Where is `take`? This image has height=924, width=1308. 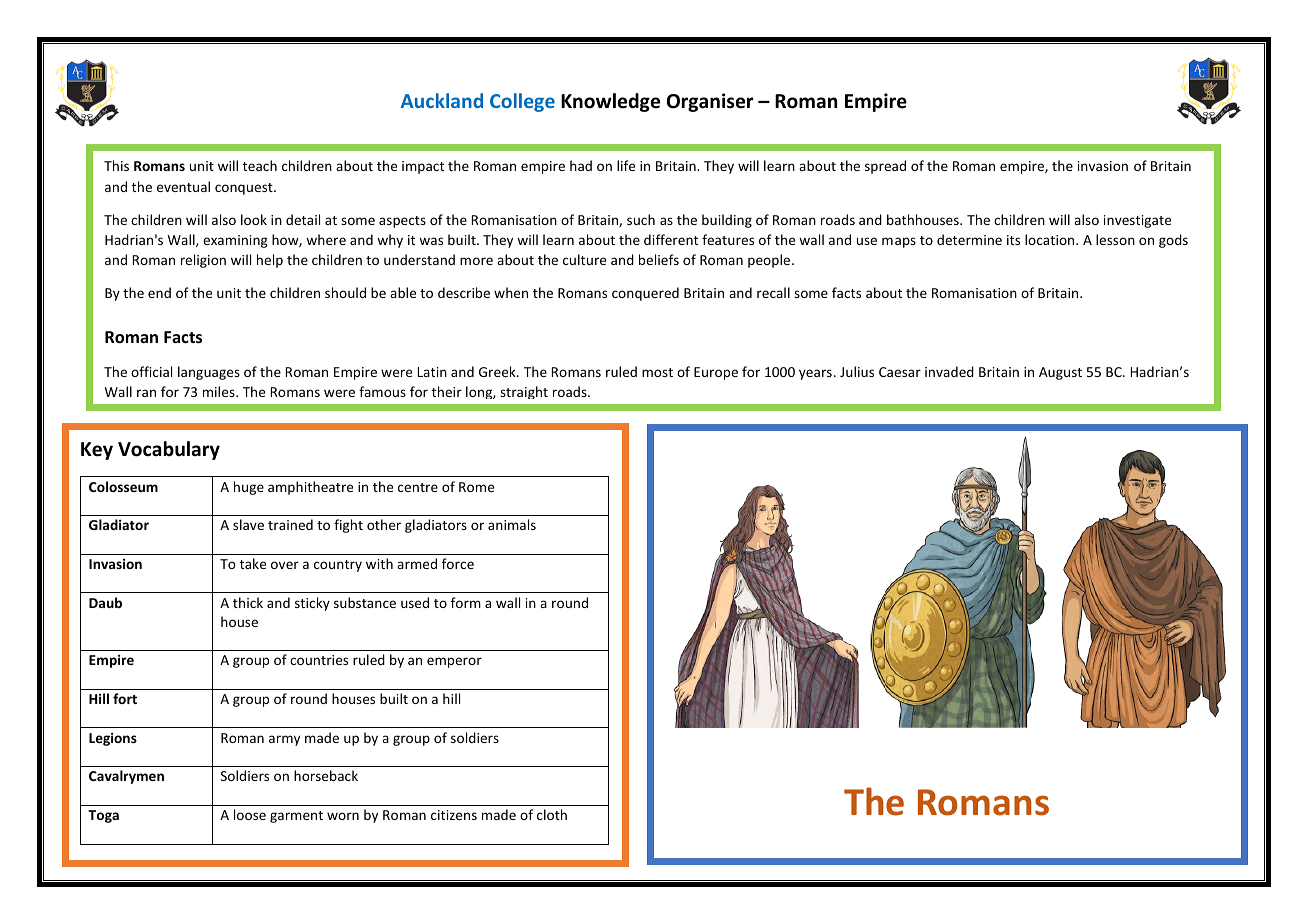
take is located at coordinates (253, 563).
